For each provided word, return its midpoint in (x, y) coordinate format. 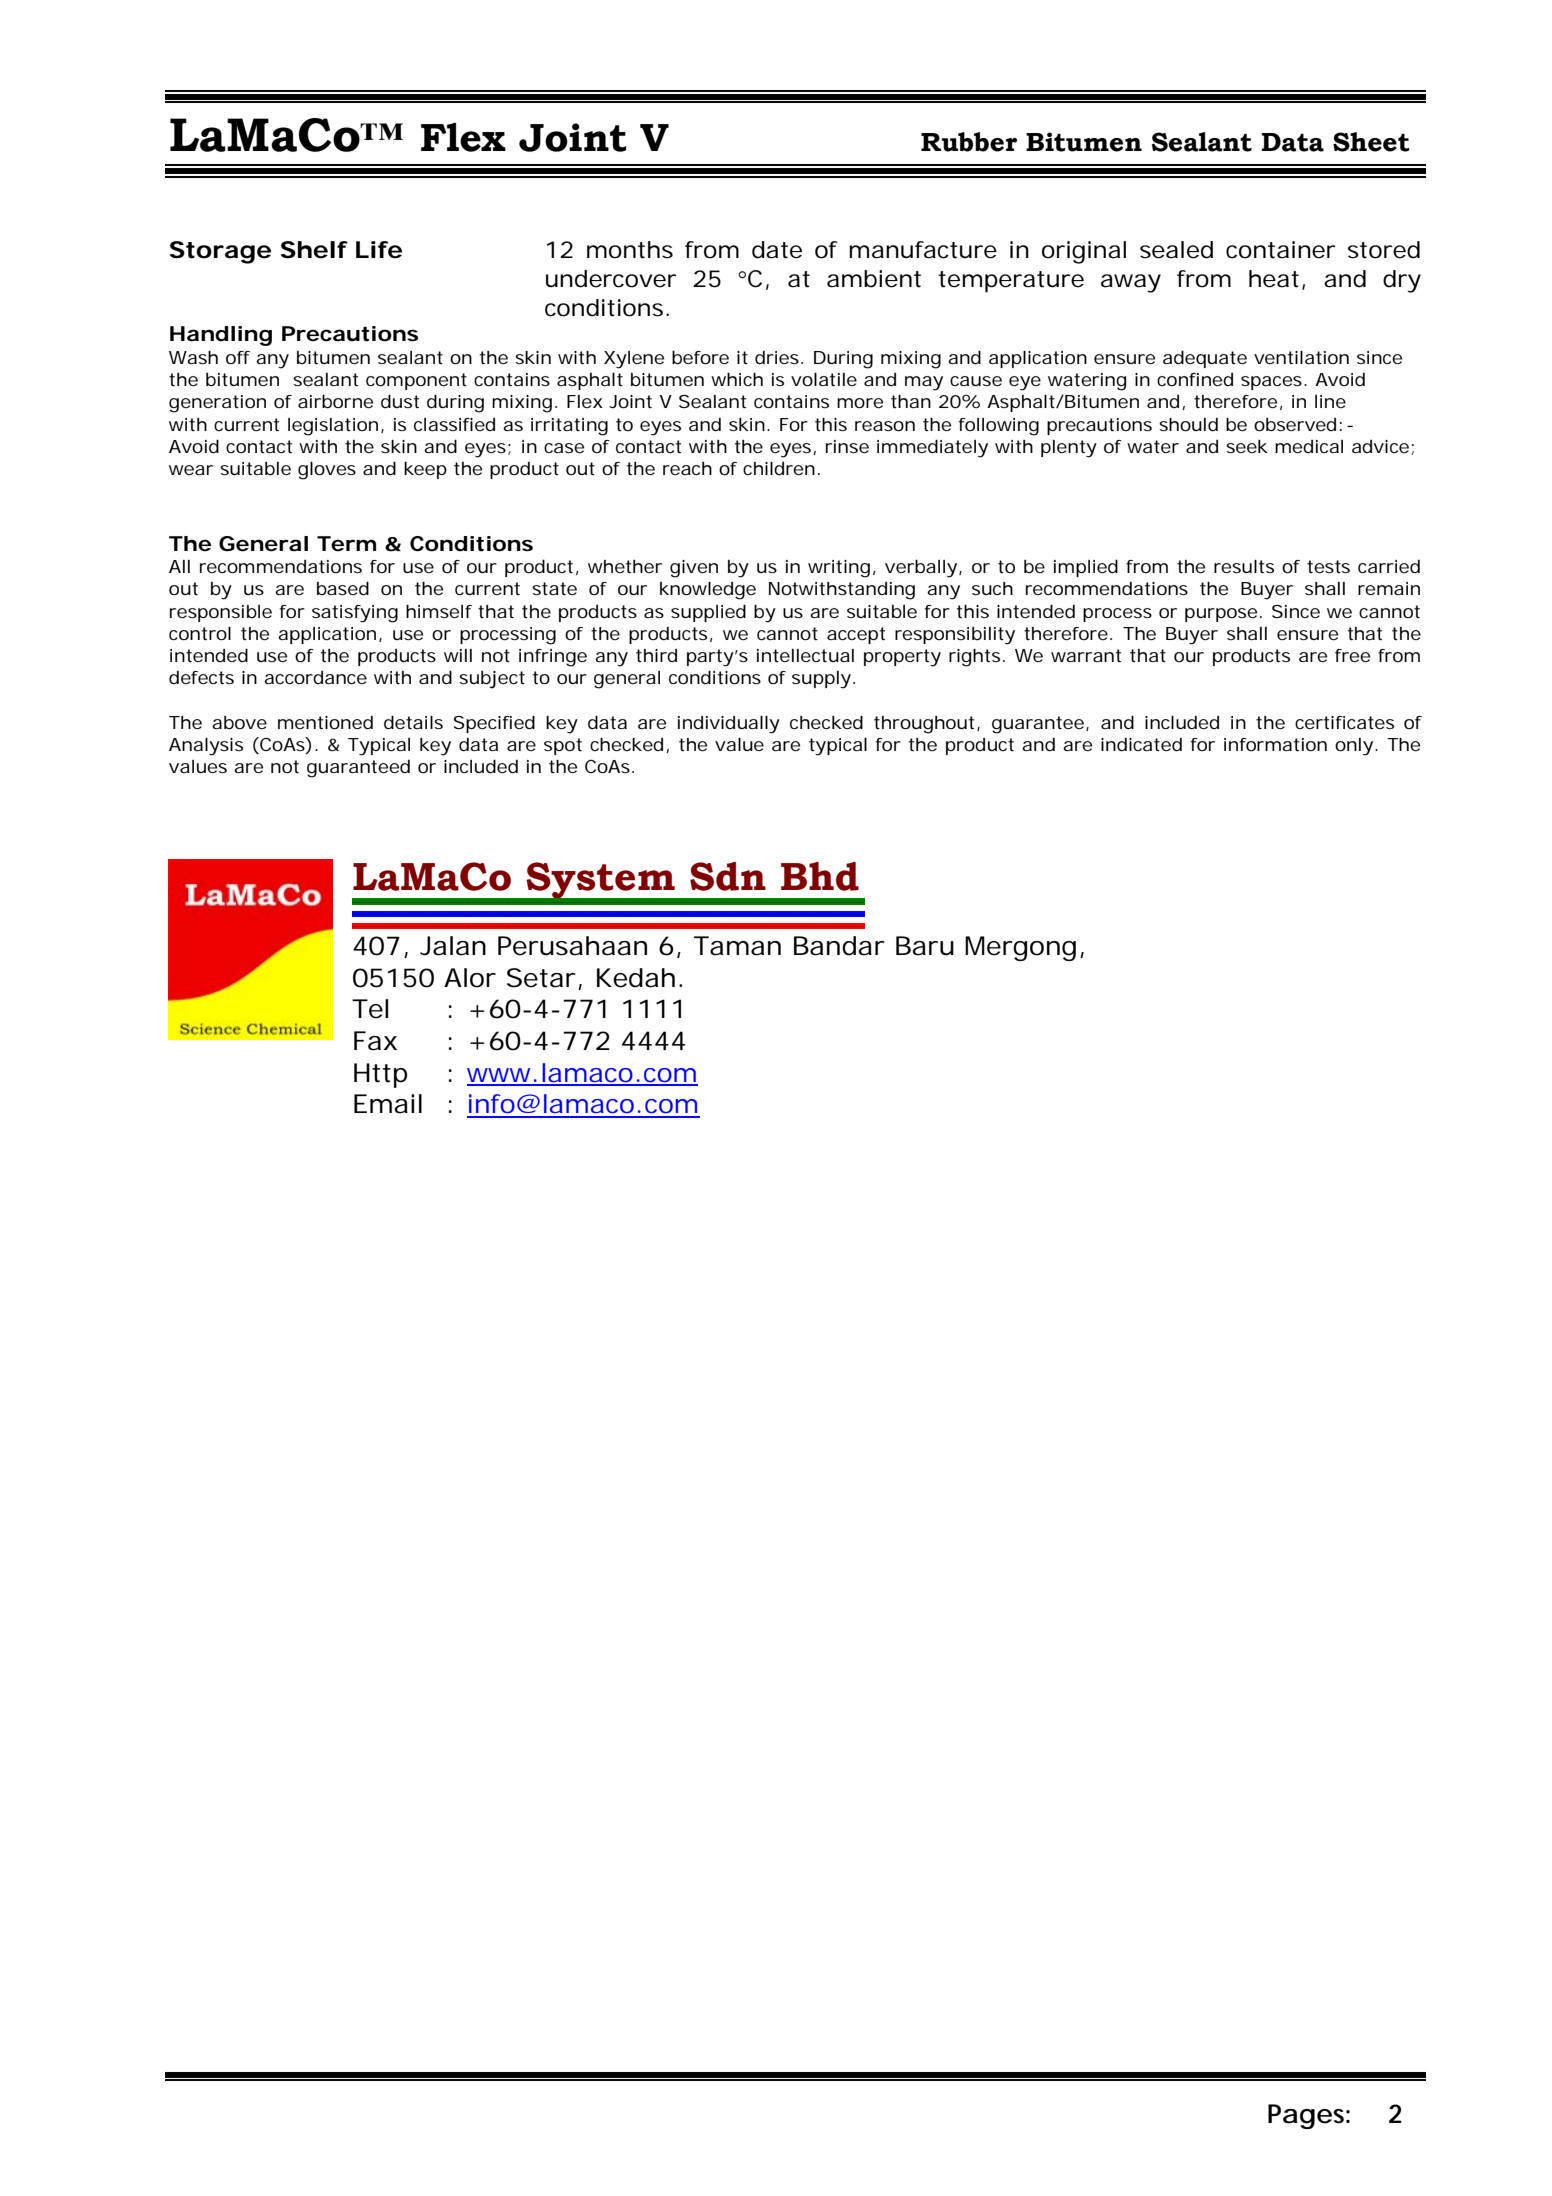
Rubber (969, 142)
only (1354, 747)
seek (1247, 446)
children (779, 468)
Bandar (839, 946)
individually (729, 725)
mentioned (325, 722)
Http (380, 1075)
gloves (327, 471)
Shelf (314, 250)
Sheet (1371, 142)
